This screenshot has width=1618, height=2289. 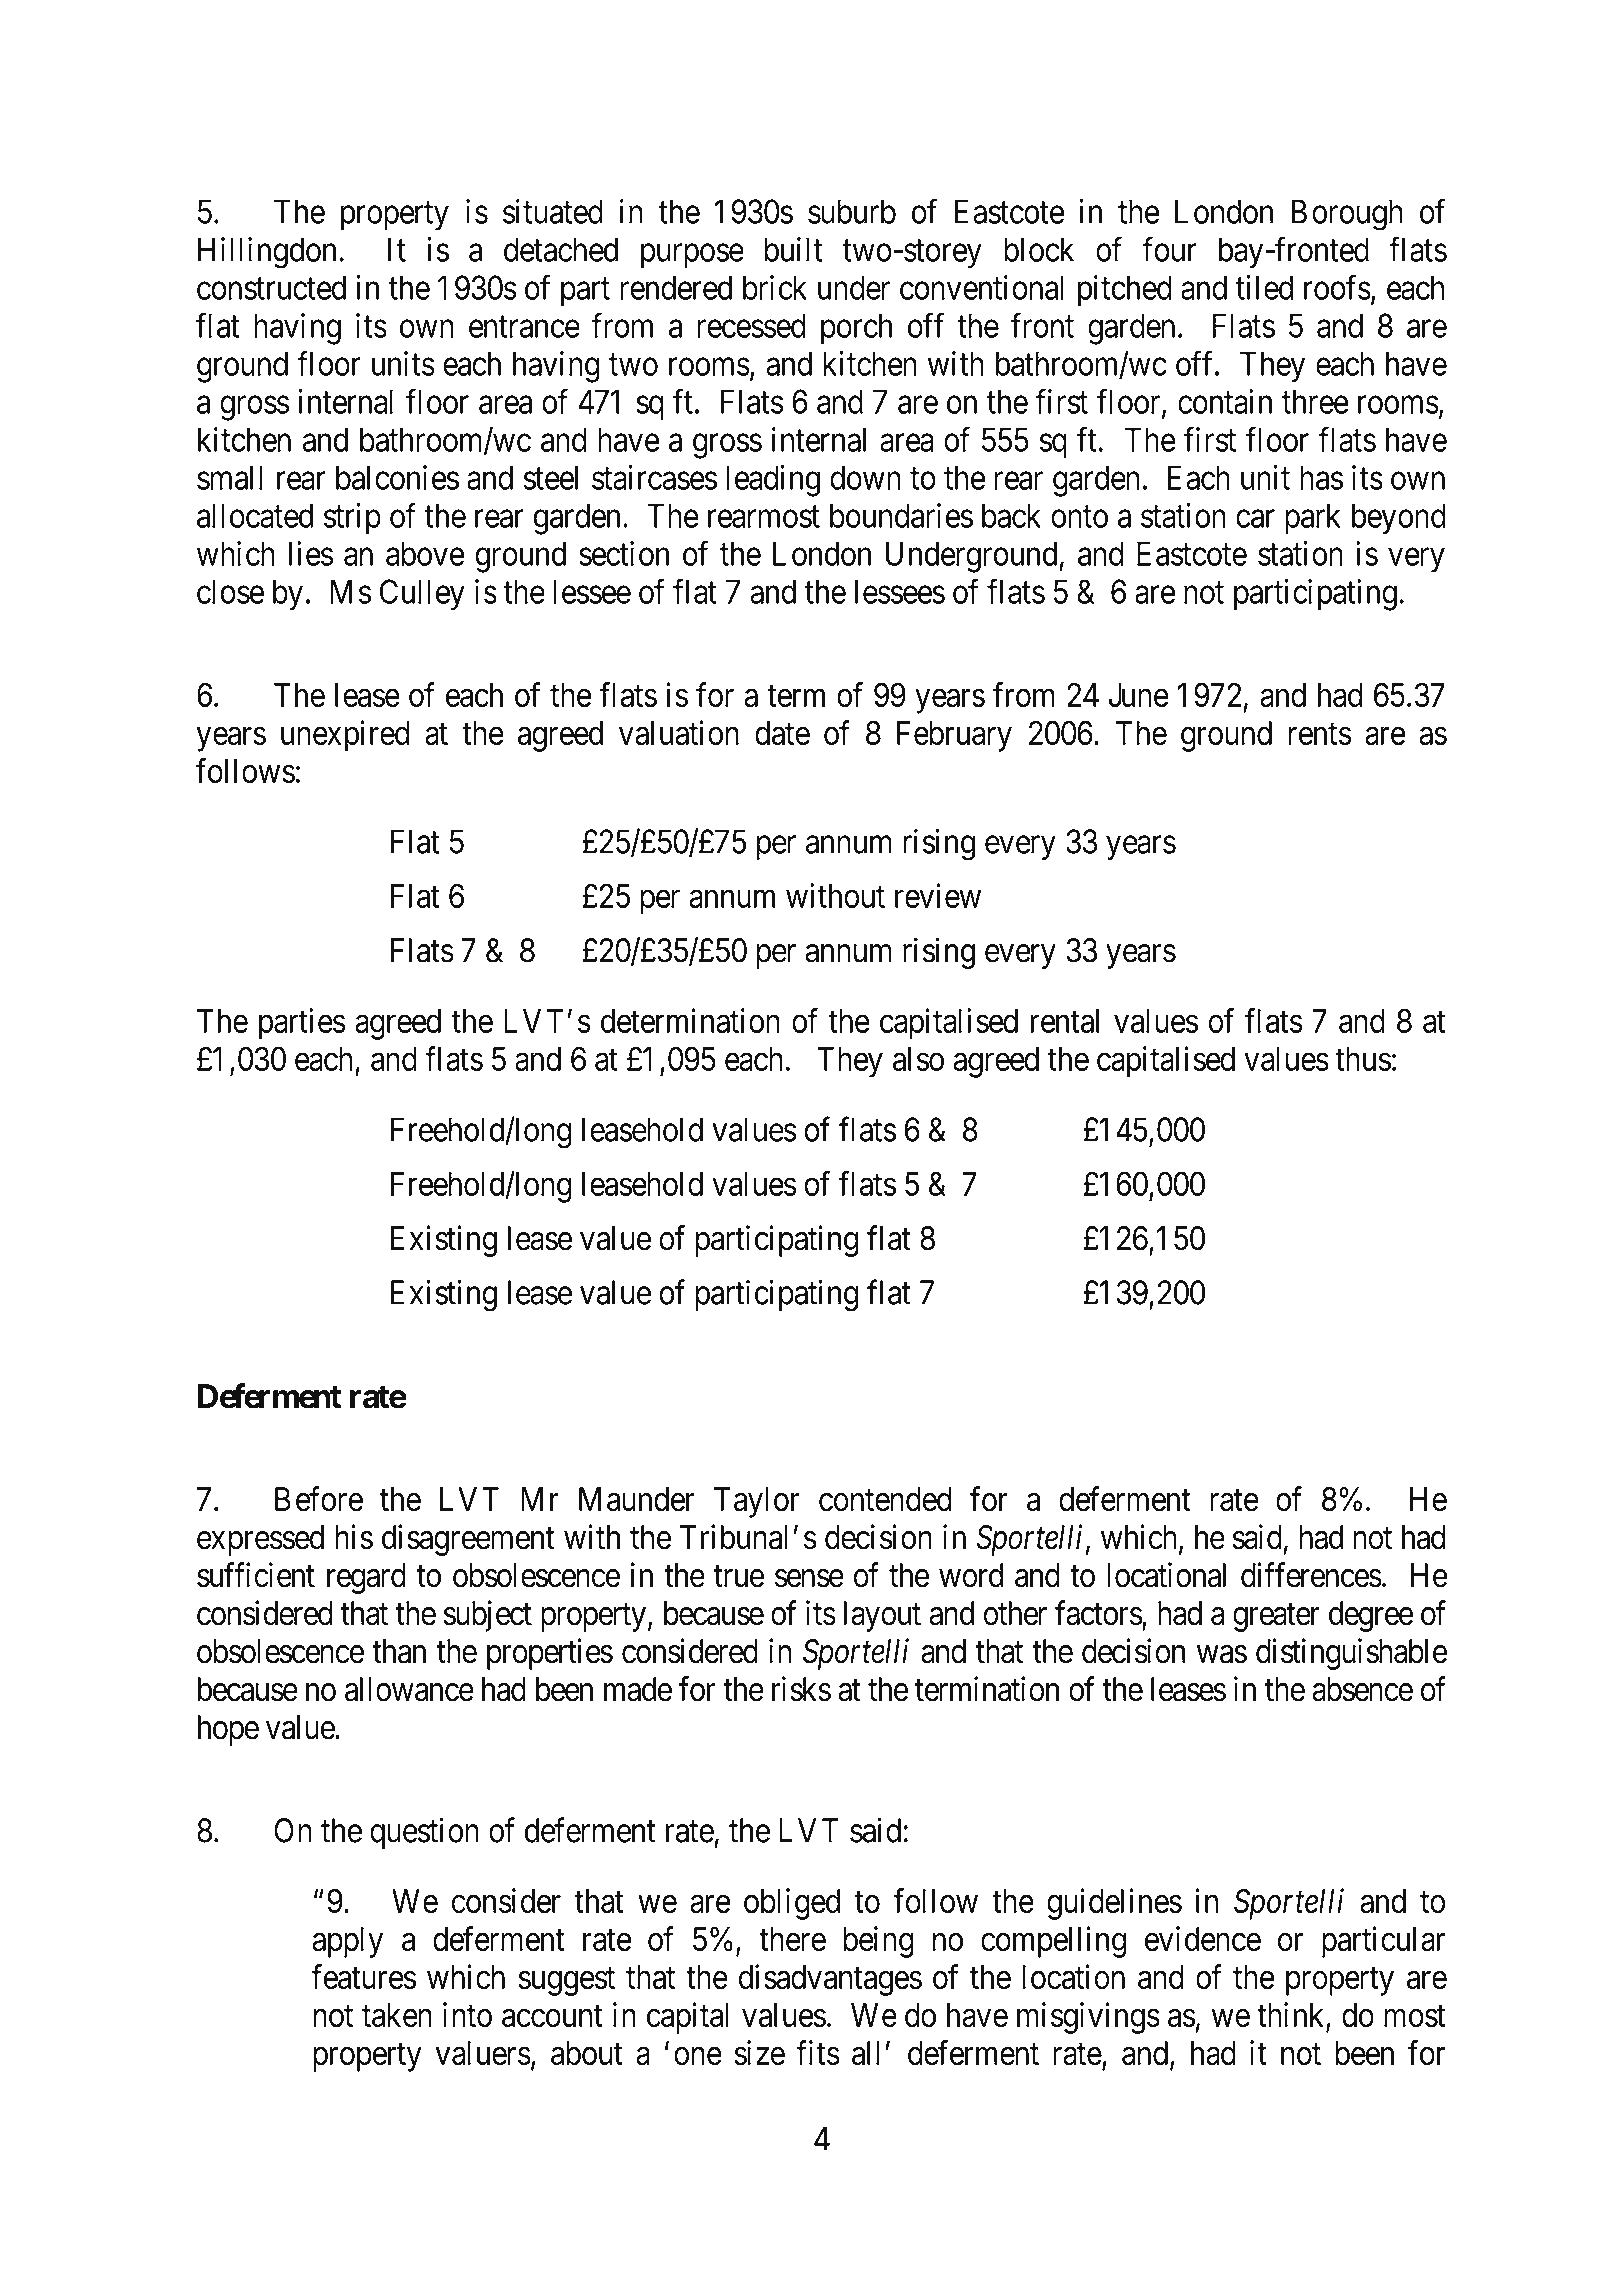 What do you see at coordinates (1138, 695) in the screenshot?
I see `June` at bounding box center [1138, 695].
